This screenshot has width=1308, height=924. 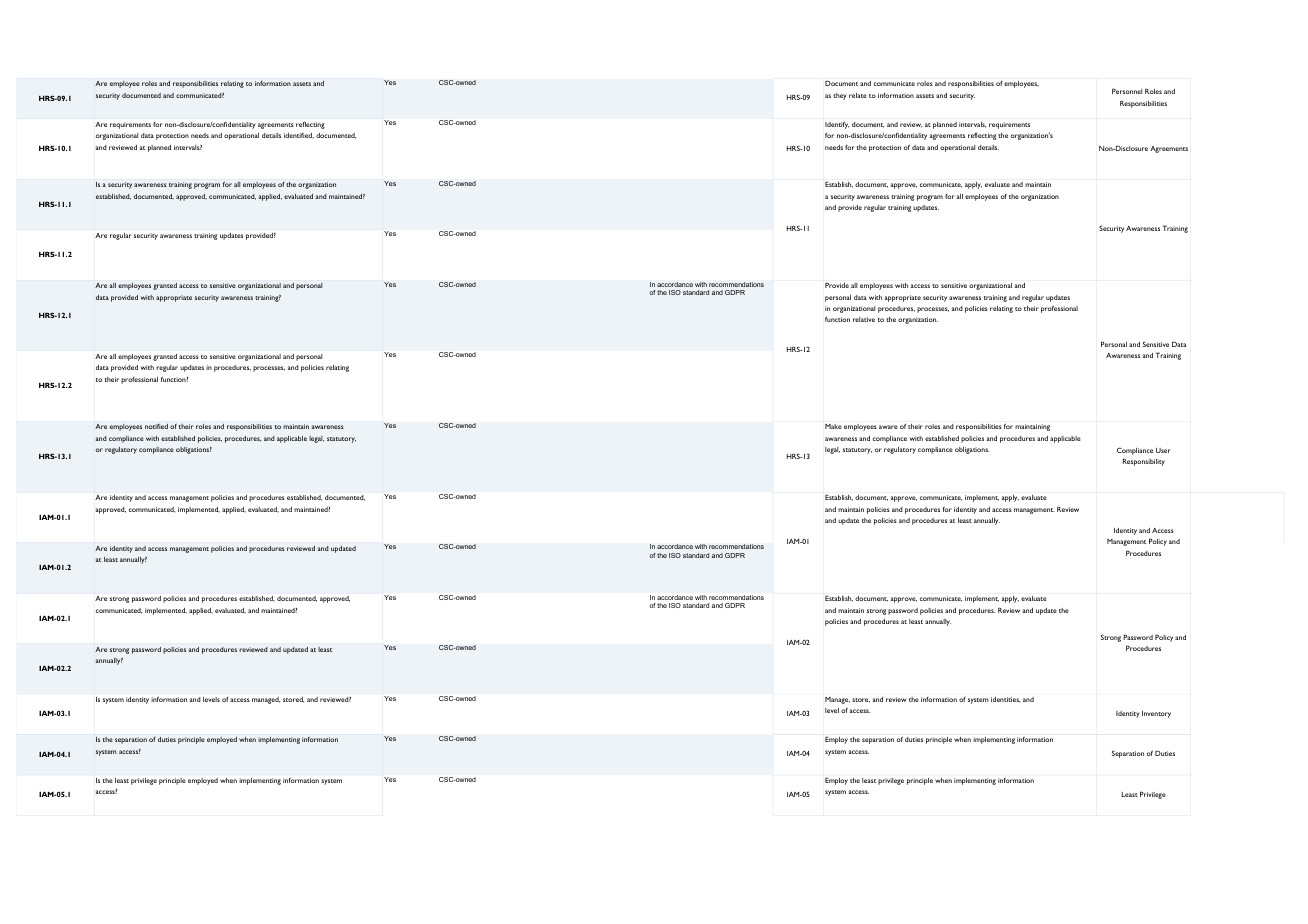 I want to click on relative, so click(x=864, y=319).
